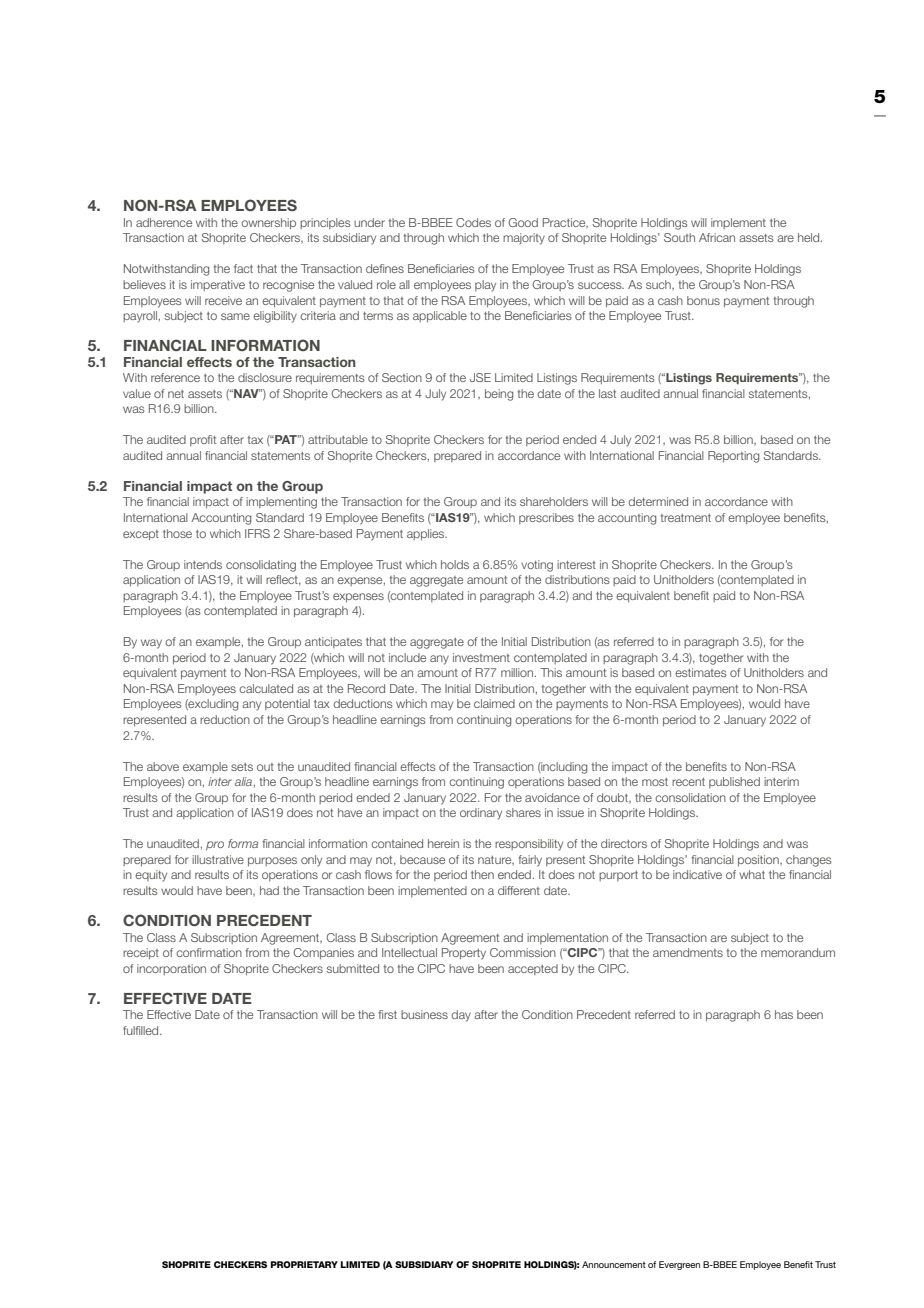  I want to click on published, so click(734, 782).
